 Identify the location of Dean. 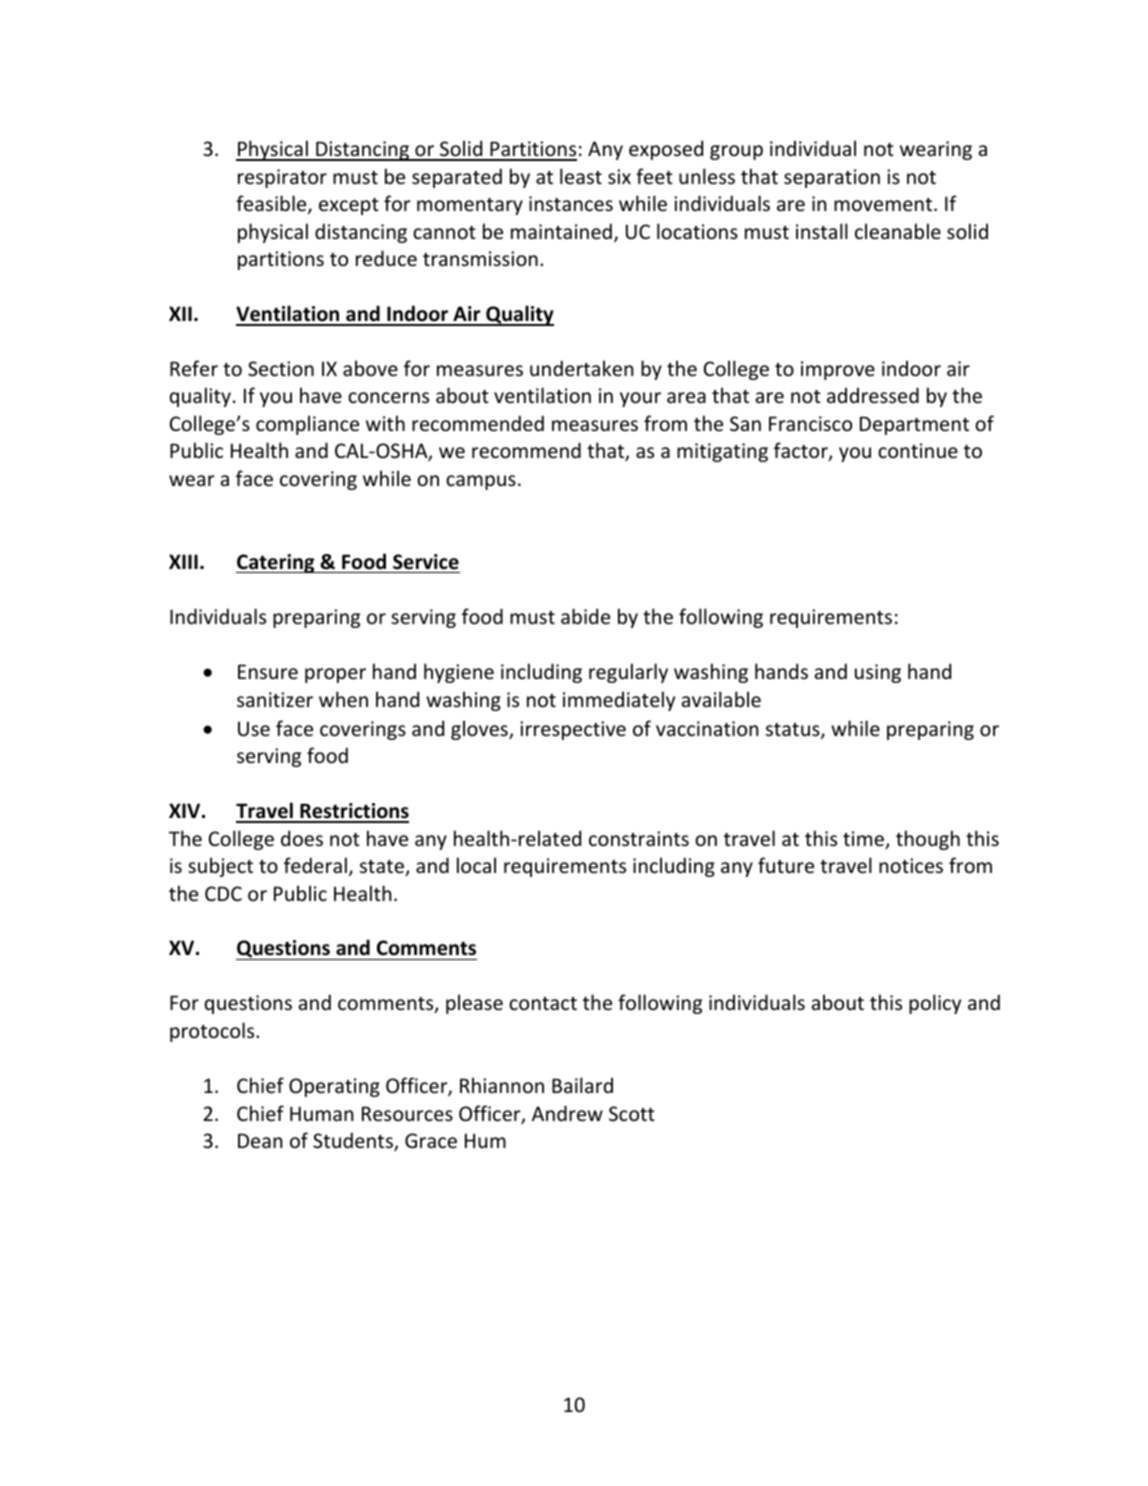
(260, 1140).
